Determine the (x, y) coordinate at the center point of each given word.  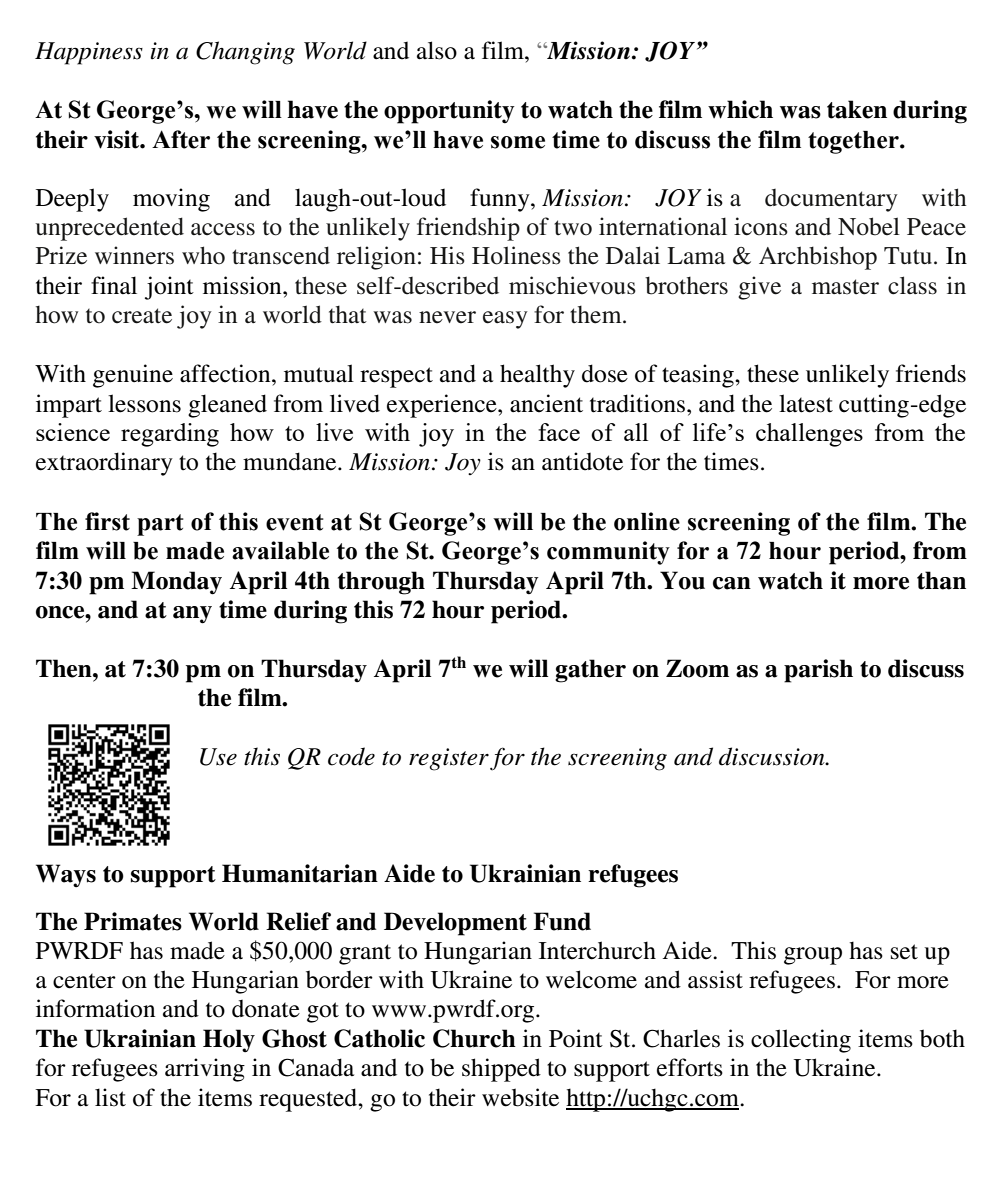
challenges (809, 435)
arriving (205, 1070)
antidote (582, 461)
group (813, 956)
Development (455, 924)
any (192, 615)
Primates (133, 921)
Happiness (89, 53)
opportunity (449, 112)
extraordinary (104, 464)
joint (169, 288)
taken (857, 109)
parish (818, 671)
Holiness (516, 255)
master (845, 287)
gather (590, 671)
